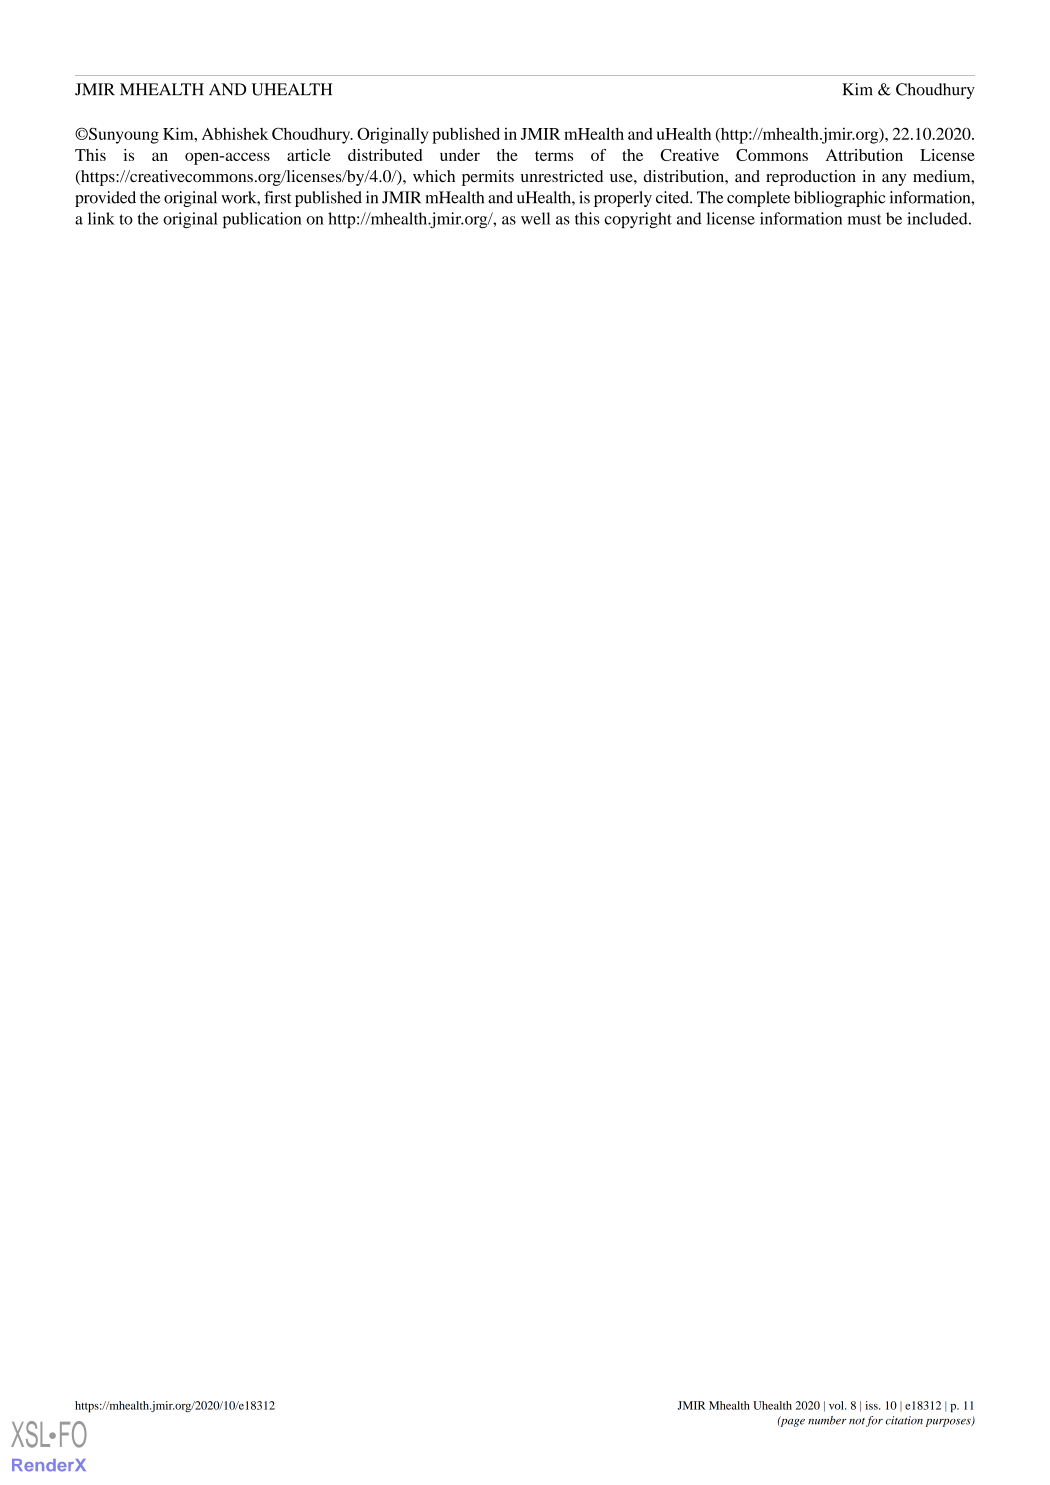 Image resolution: width=1050 pixels, height=1485 pixels. What do you see at coordinates (857, 1421) in the page?
I see `not` at bounding box center [857, 1421].
